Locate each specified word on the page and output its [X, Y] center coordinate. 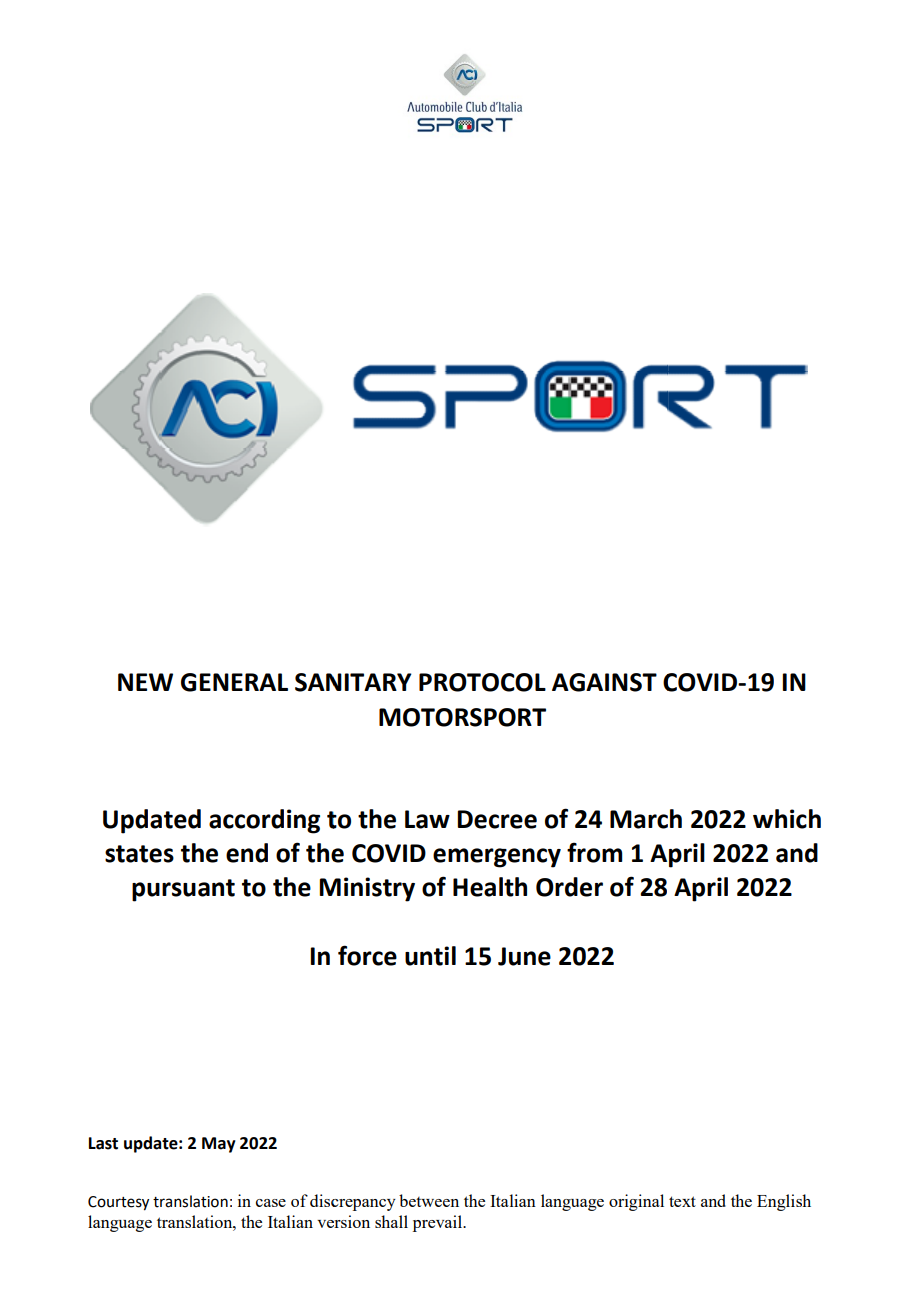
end [247, 853]
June [524, 956]
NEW [145, 682]
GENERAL [234, 682]
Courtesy [118, 1203]
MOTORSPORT [462, 717]
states [139, 854]
